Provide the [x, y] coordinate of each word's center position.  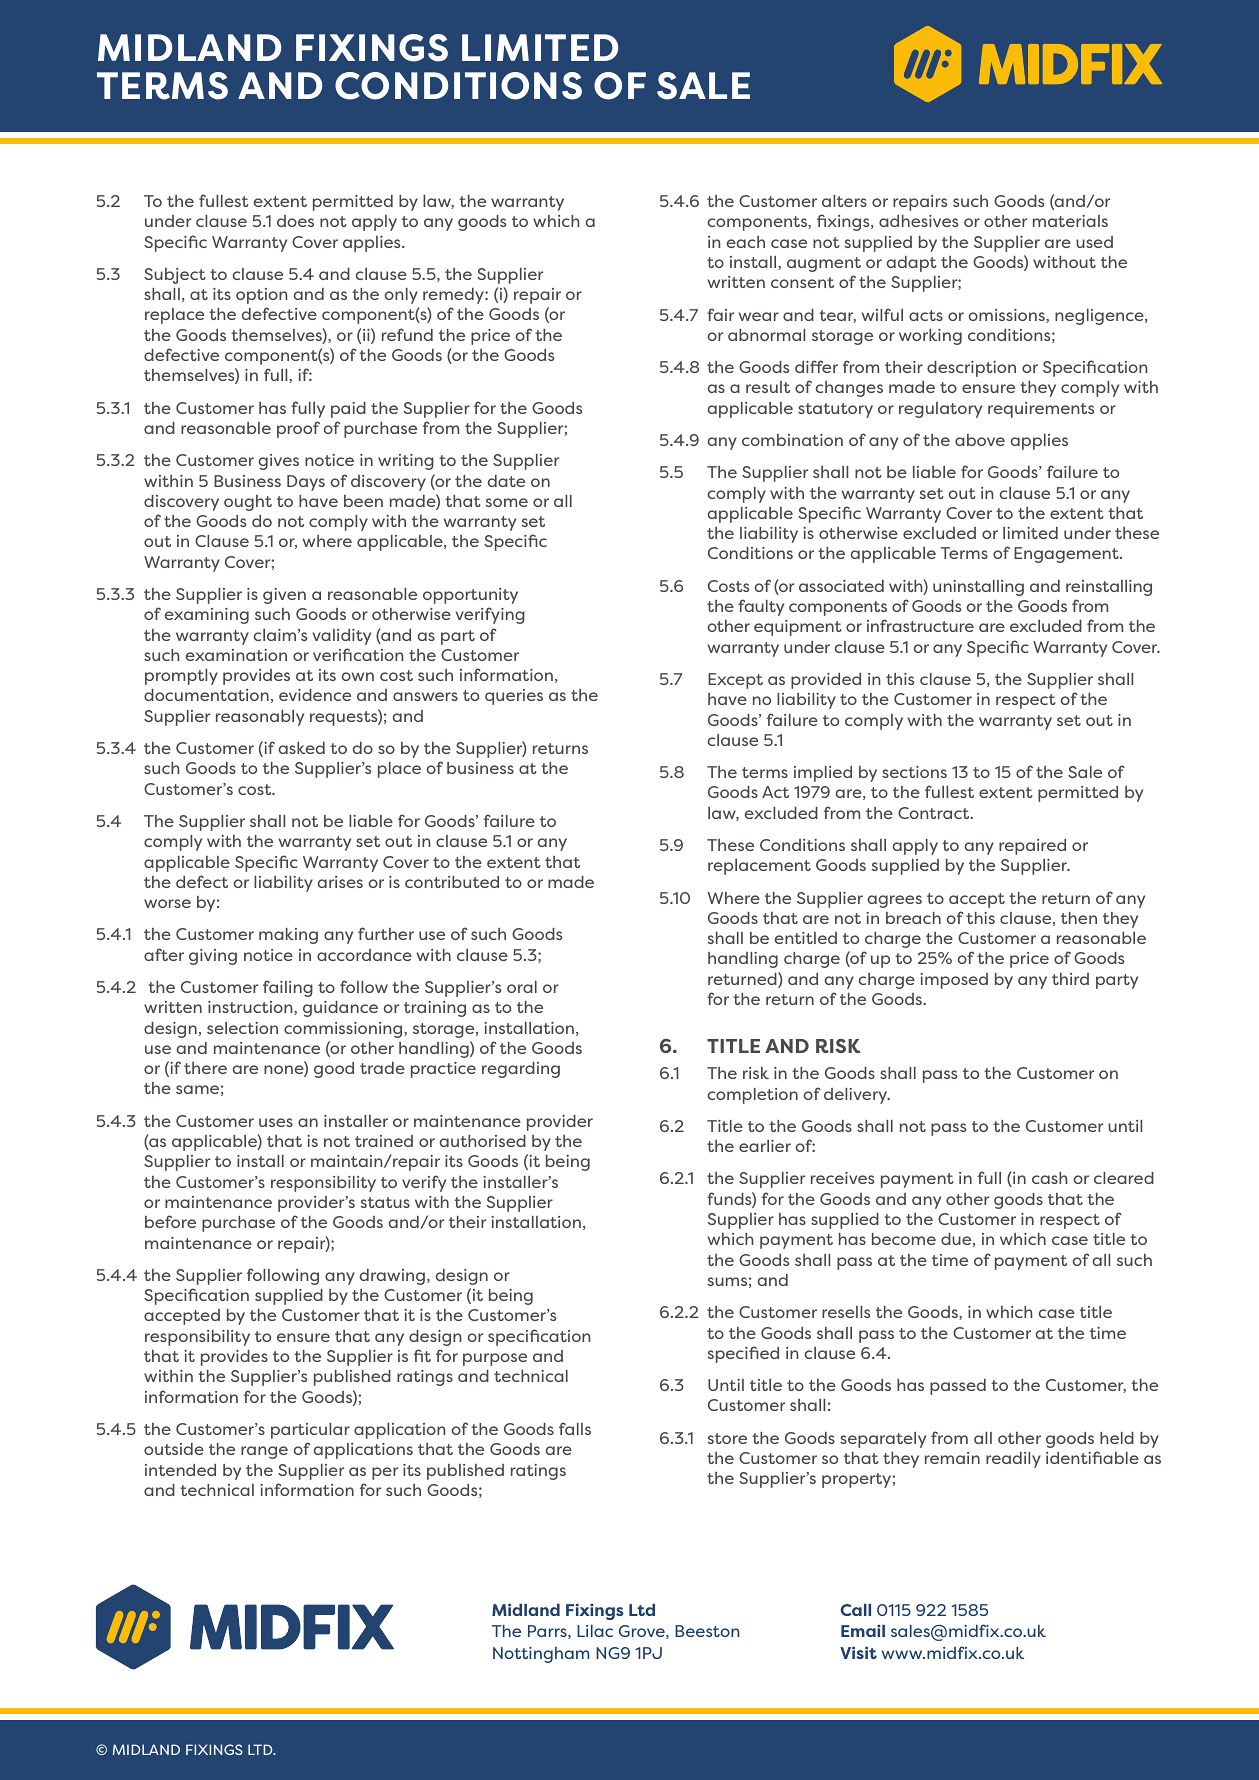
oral [522, 987]
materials [1070, 221]
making [288, 936]
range [264, 1452]
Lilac [595, 1631]
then [1079, 918]
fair [720, 314]
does [295, 221]
